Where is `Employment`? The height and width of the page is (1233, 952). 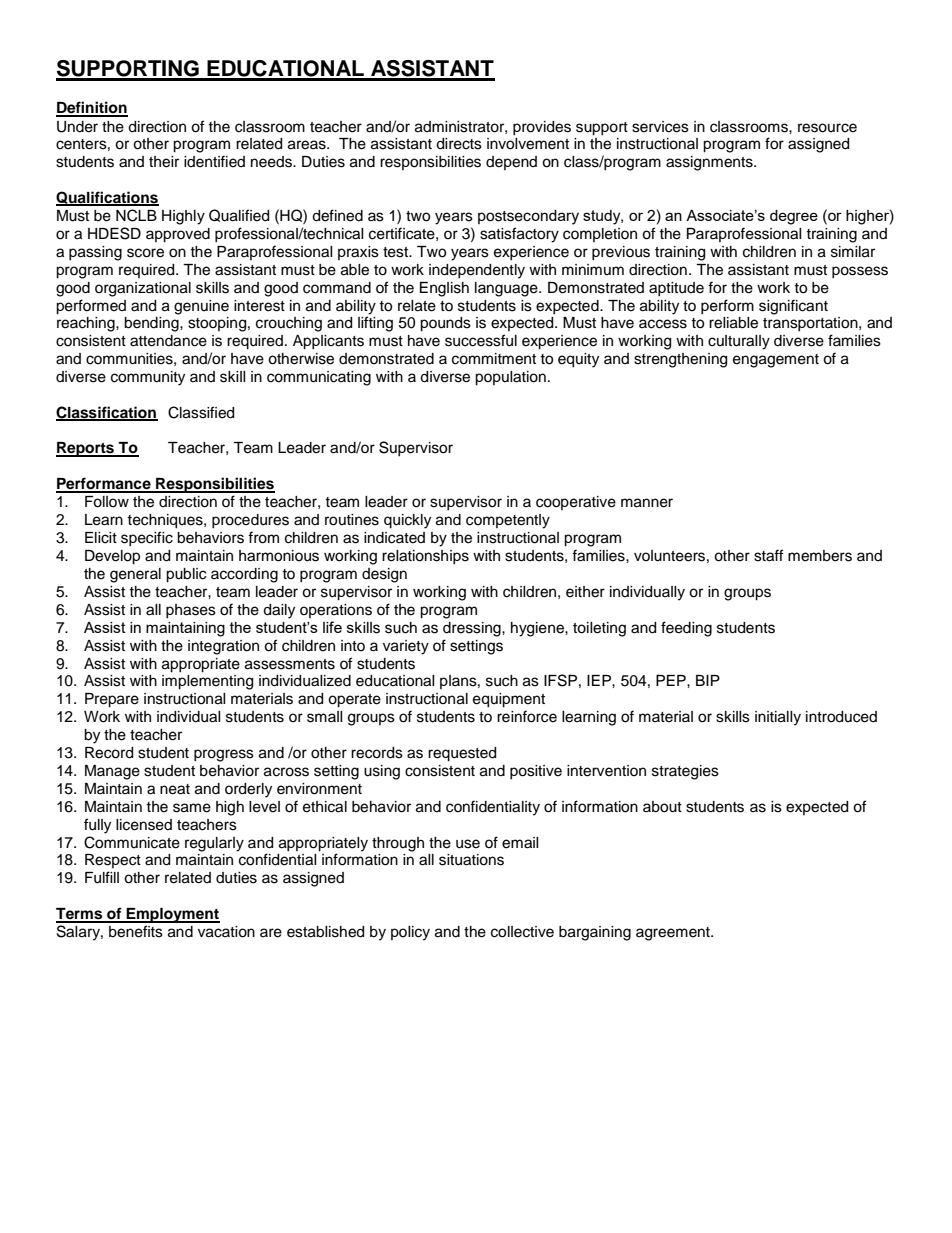
Employment is located at coordinates (172, 915).
